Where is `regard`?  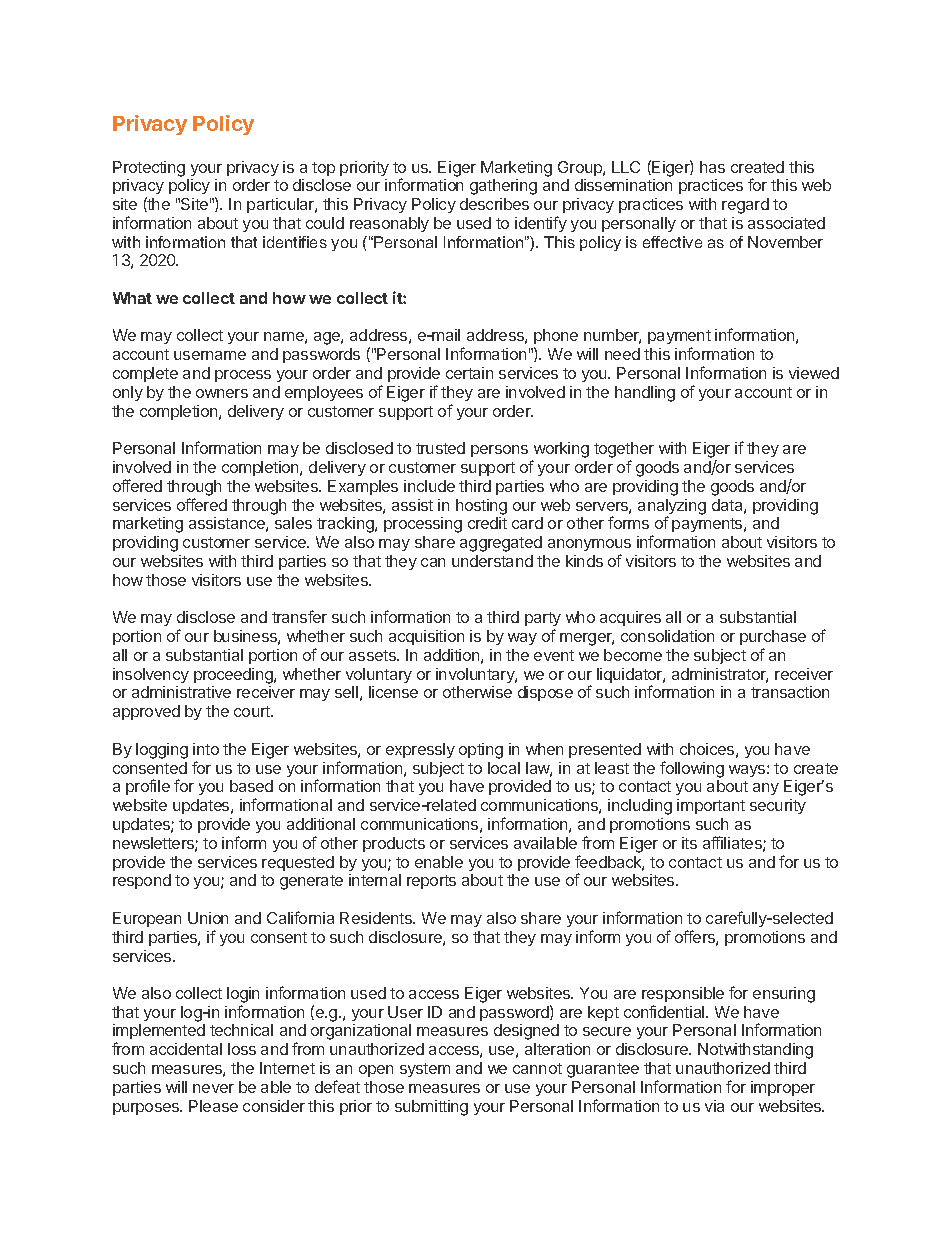 regard is located at coordinates (745, 206).
